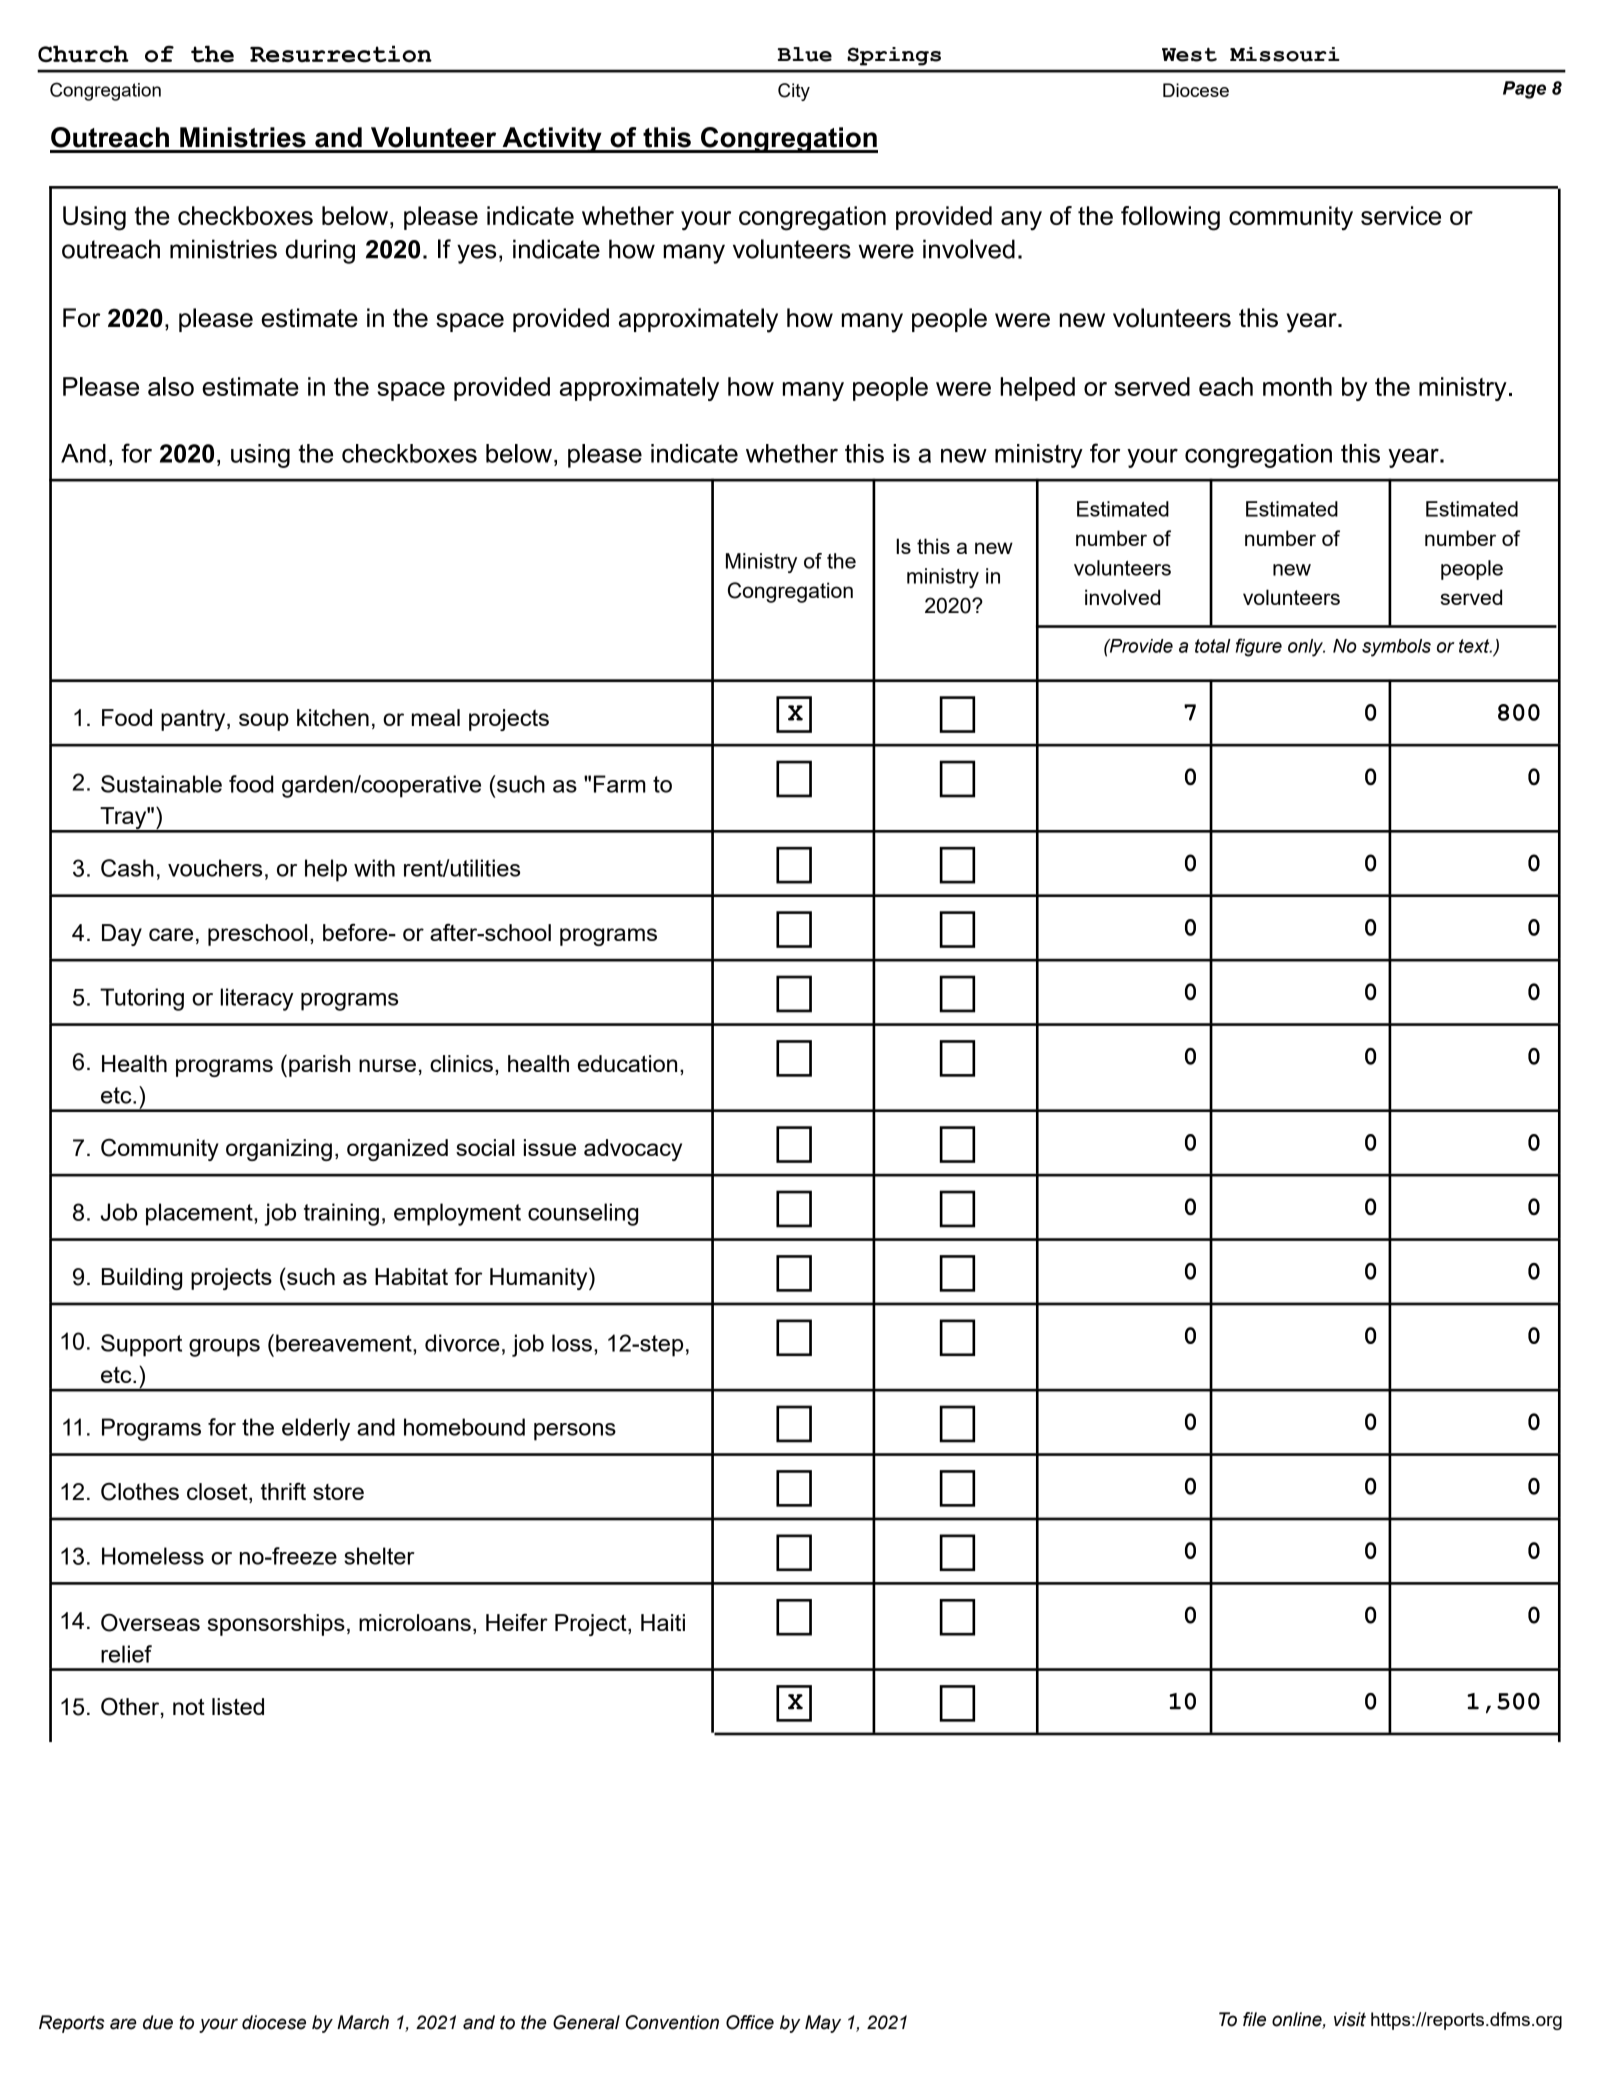  I want to click on loss, so click(572, 1343).
